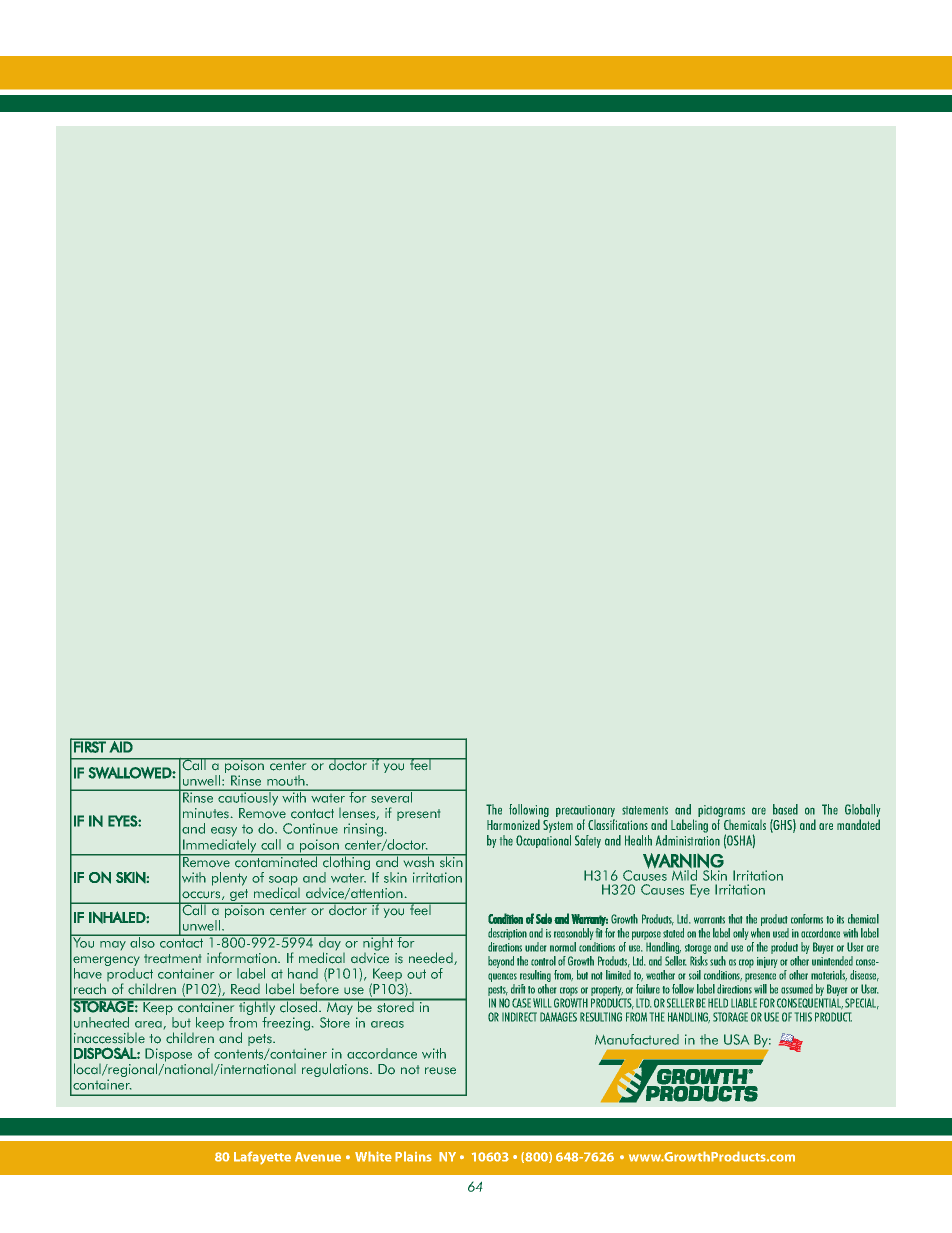 This screenshot has height=1233, width=952. What do you see at coordinates (118, 917) in the screenshot?
I see `INHALED` at bounding box center [118, 917].
